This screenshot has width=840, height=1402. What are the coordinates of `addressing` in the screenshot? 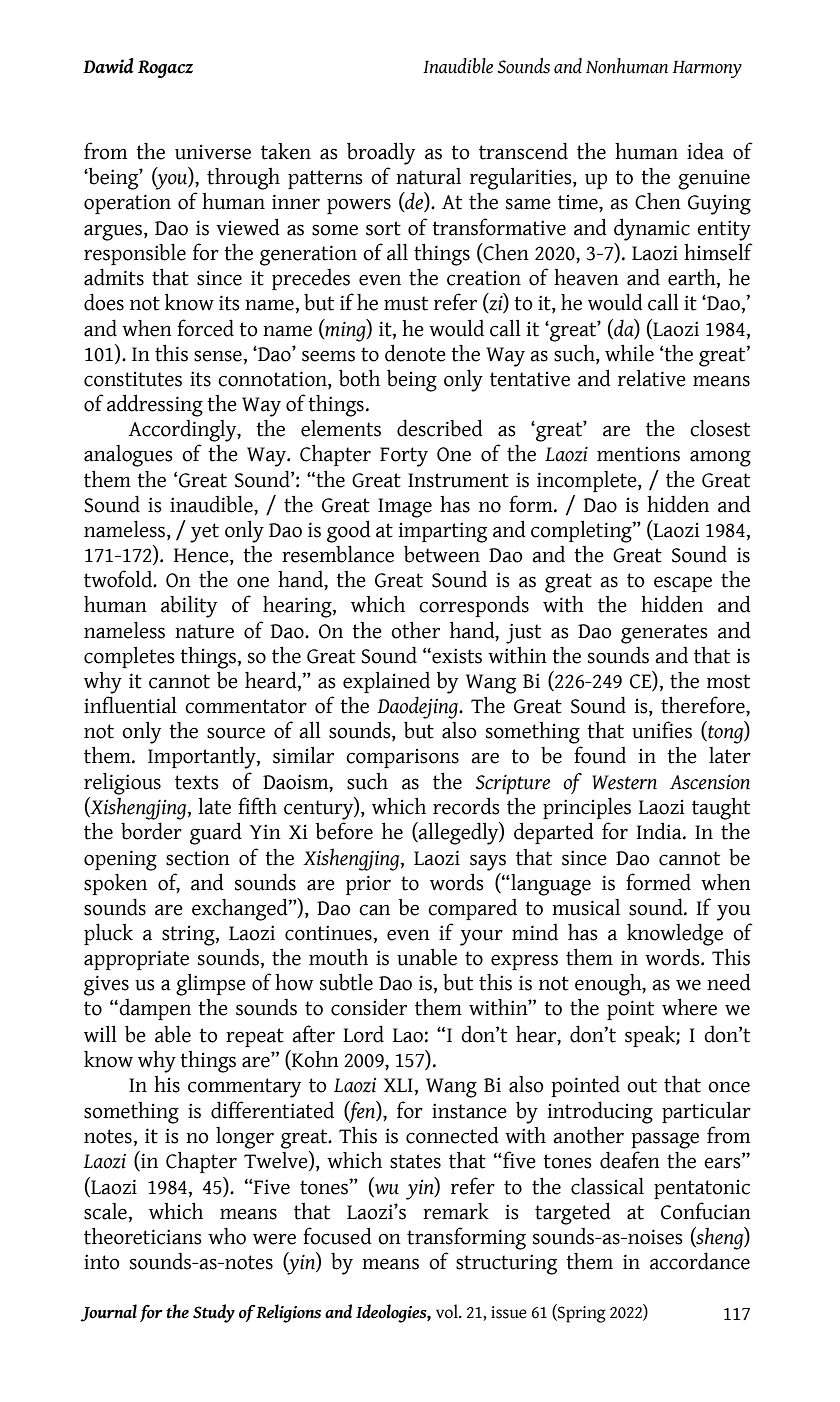 It's located at (155, 405).
